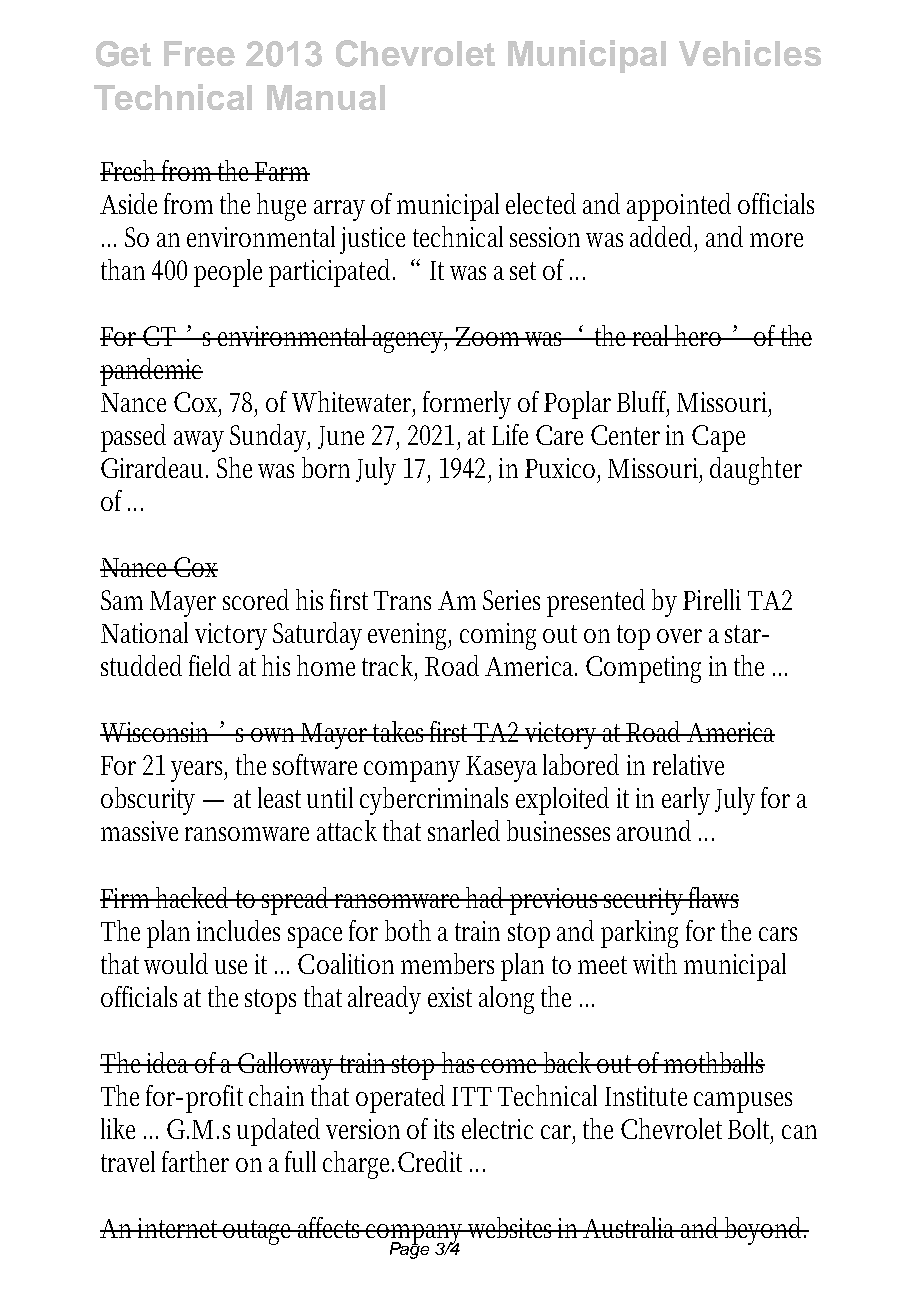 The image size is (924, 1311). Describe the element at coordinates (686, 801) in the document. I see `early` at that location.
